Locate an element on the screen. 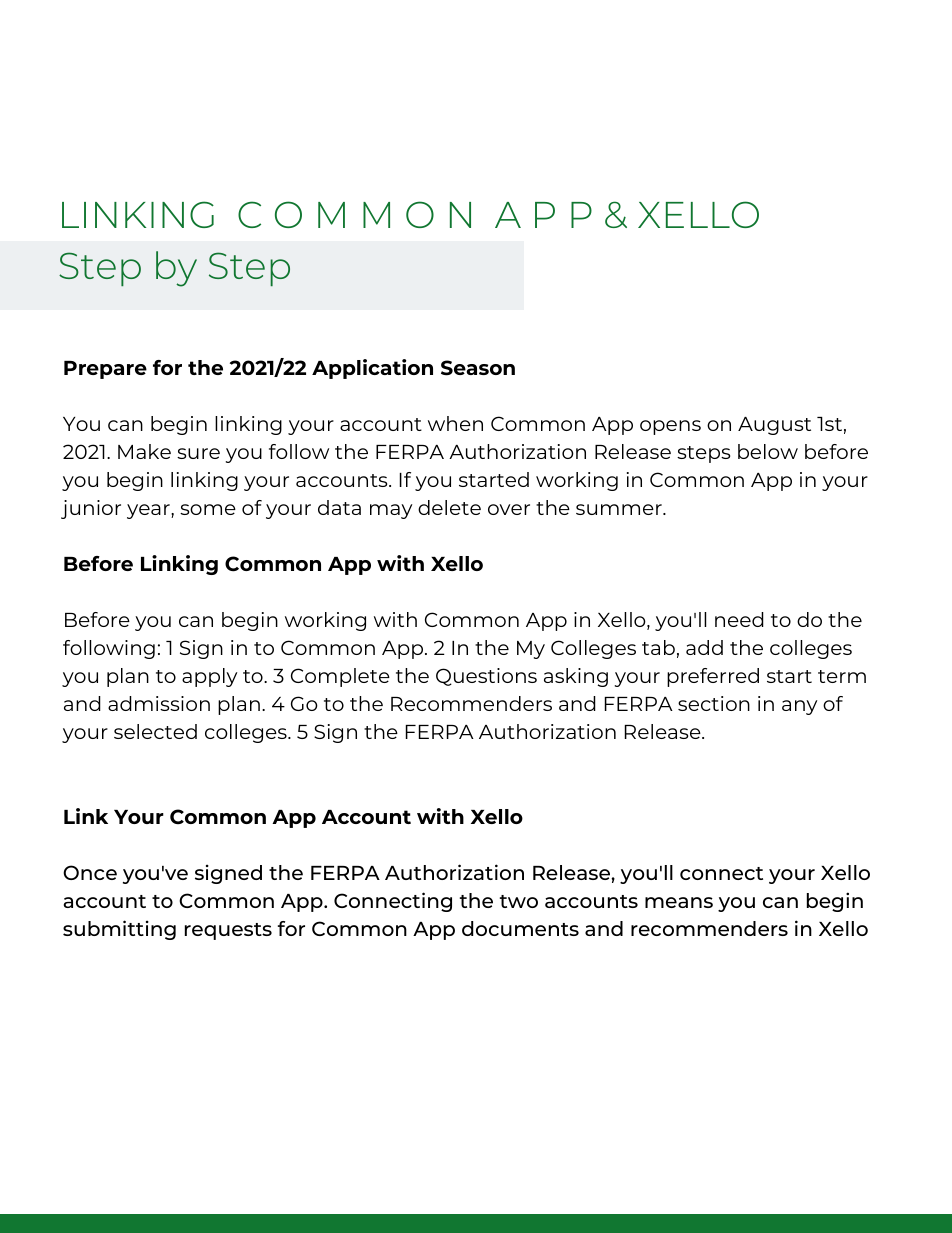  Season is located at coordinates (478, 368).
